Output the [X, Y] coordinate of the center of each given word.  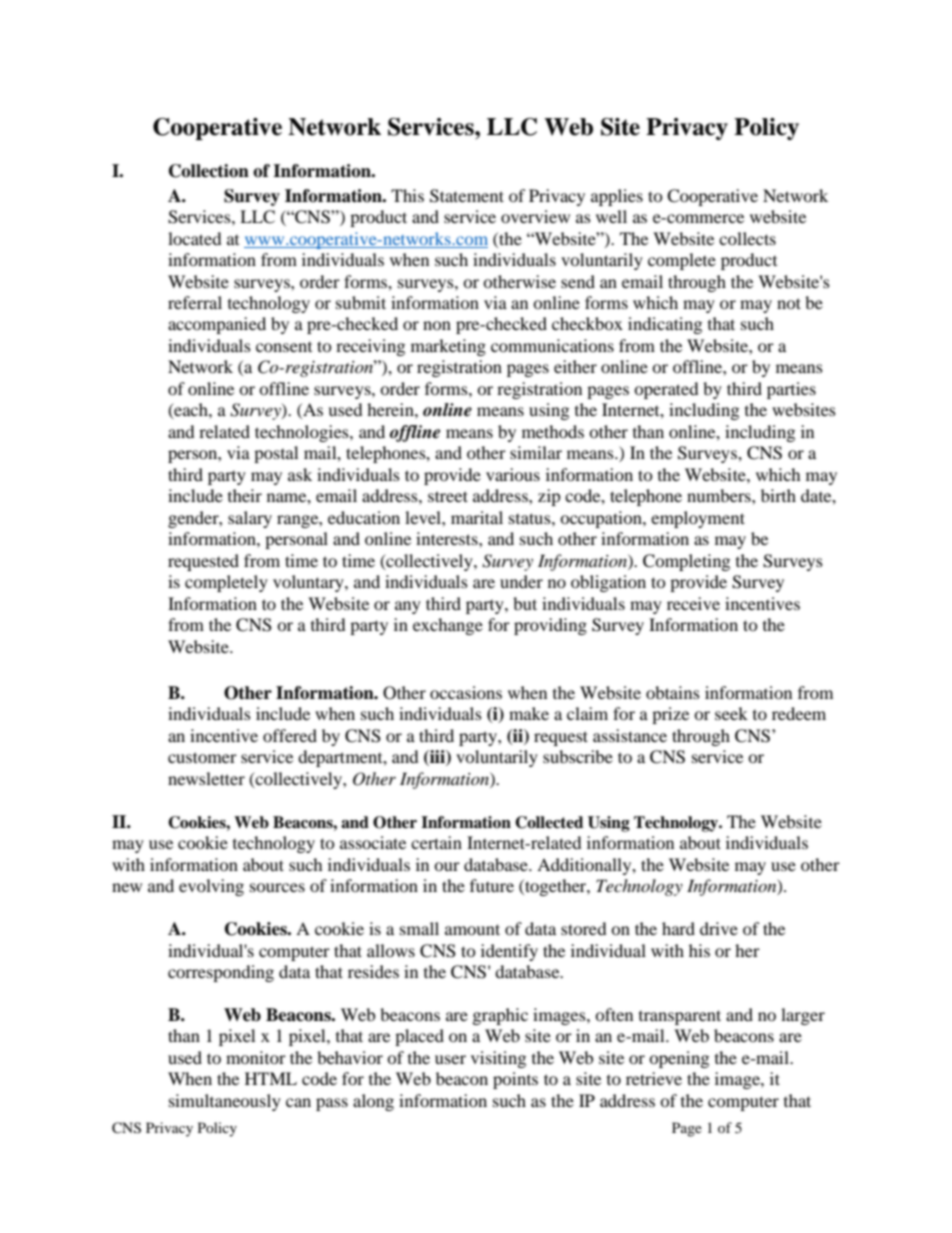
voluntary [309, 583]
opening [679, 1059]
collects [747, 238]
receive [693, 603]
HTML [271, 1078]
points [515, 1080]
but [525, 603]
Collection [209, 171]
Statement [467, 196]
